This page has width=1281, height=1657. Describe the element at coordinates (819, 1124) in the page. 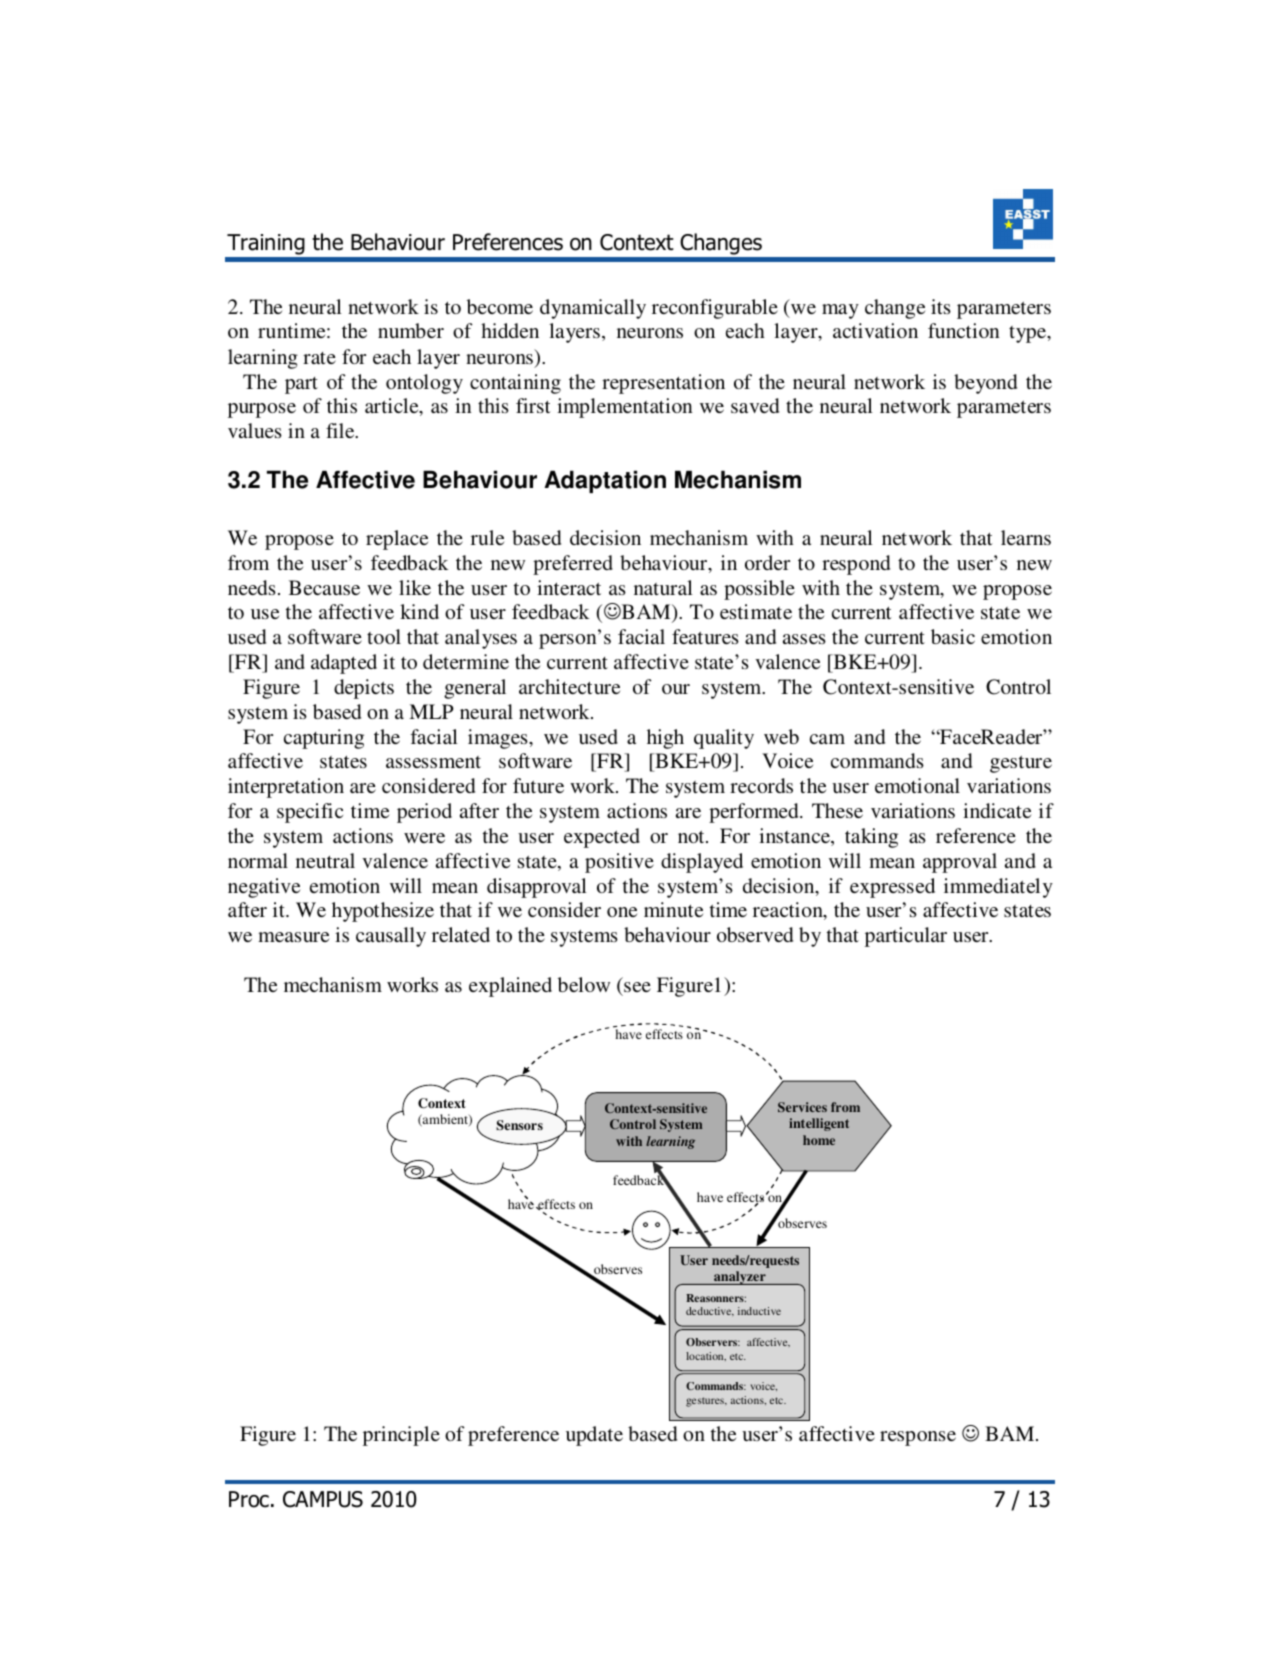

I see `intelligent` at that location.
